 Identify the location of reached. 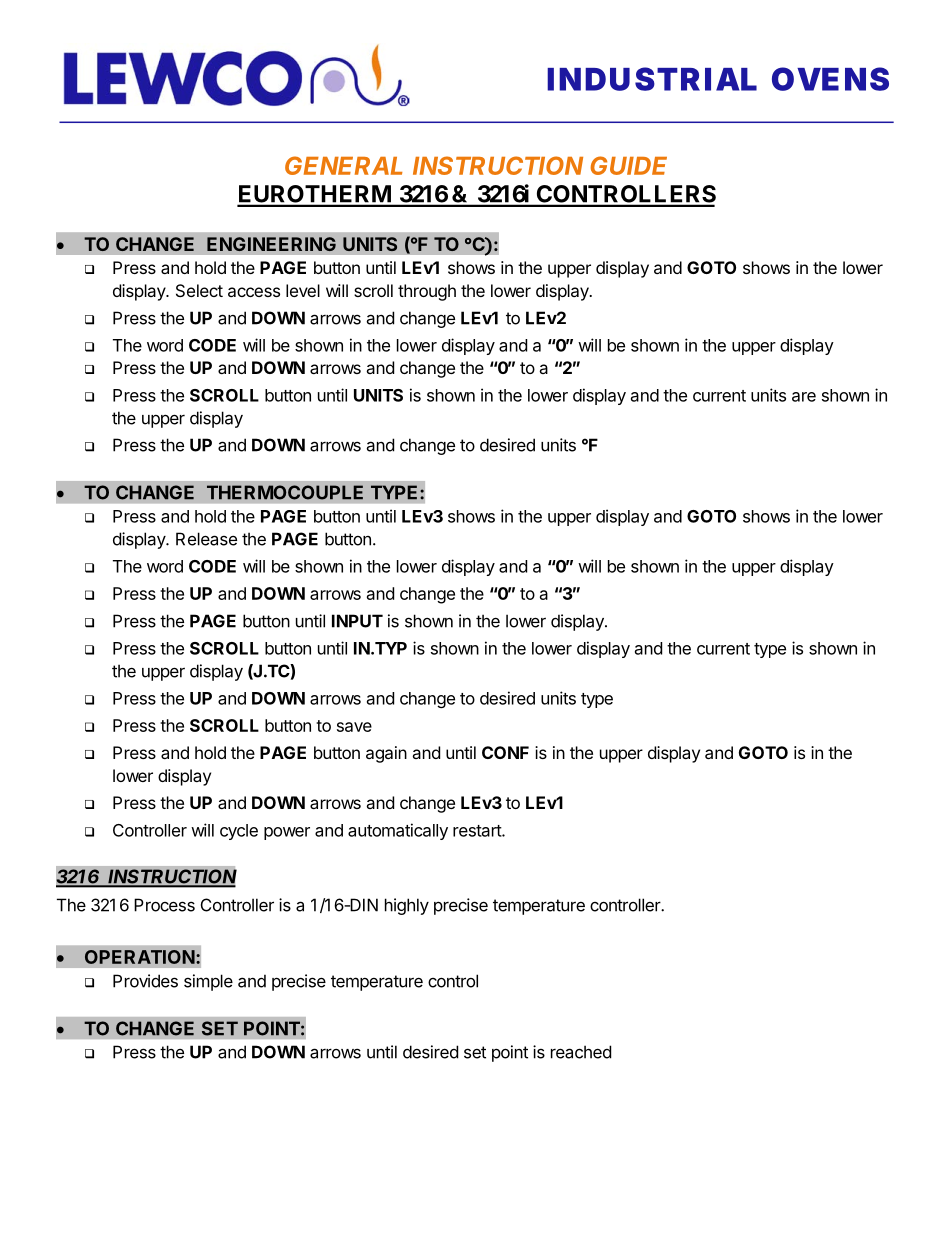
(581, 1052).
